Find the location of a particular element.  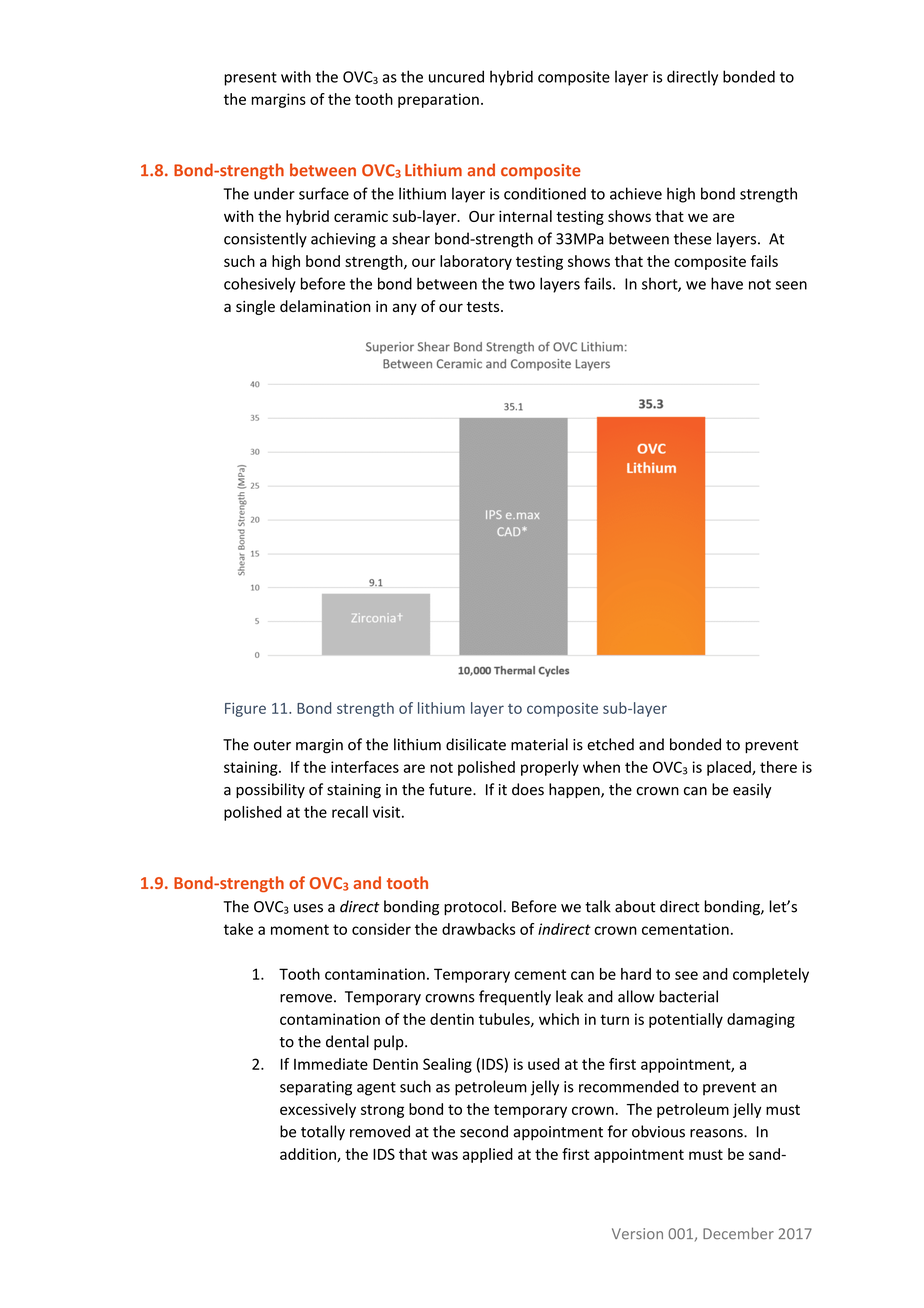

delamination is located at coordinates (325, 306).
